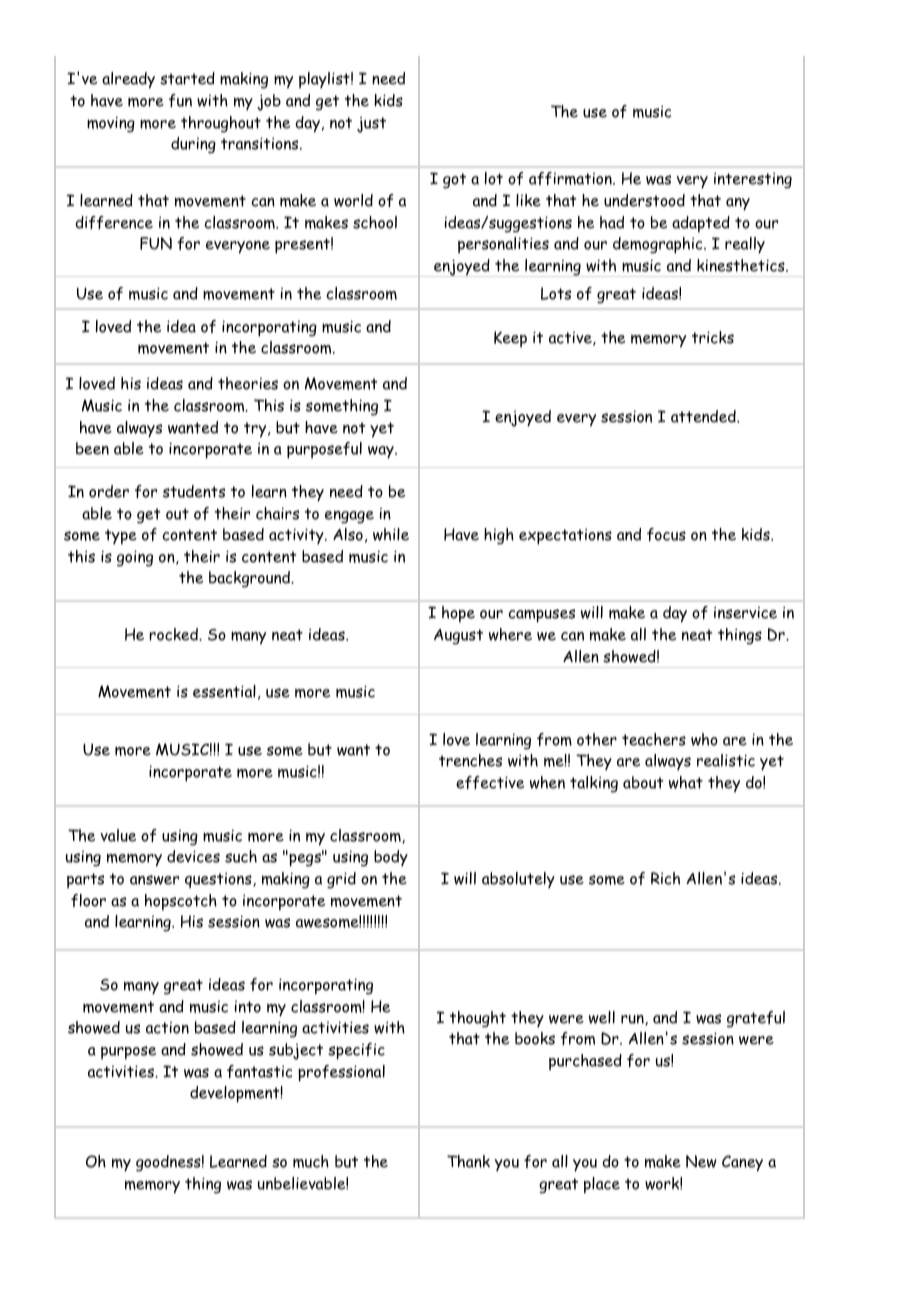  Describe the element at coordinates (187, 78) in the document. I see `started` at that location.
